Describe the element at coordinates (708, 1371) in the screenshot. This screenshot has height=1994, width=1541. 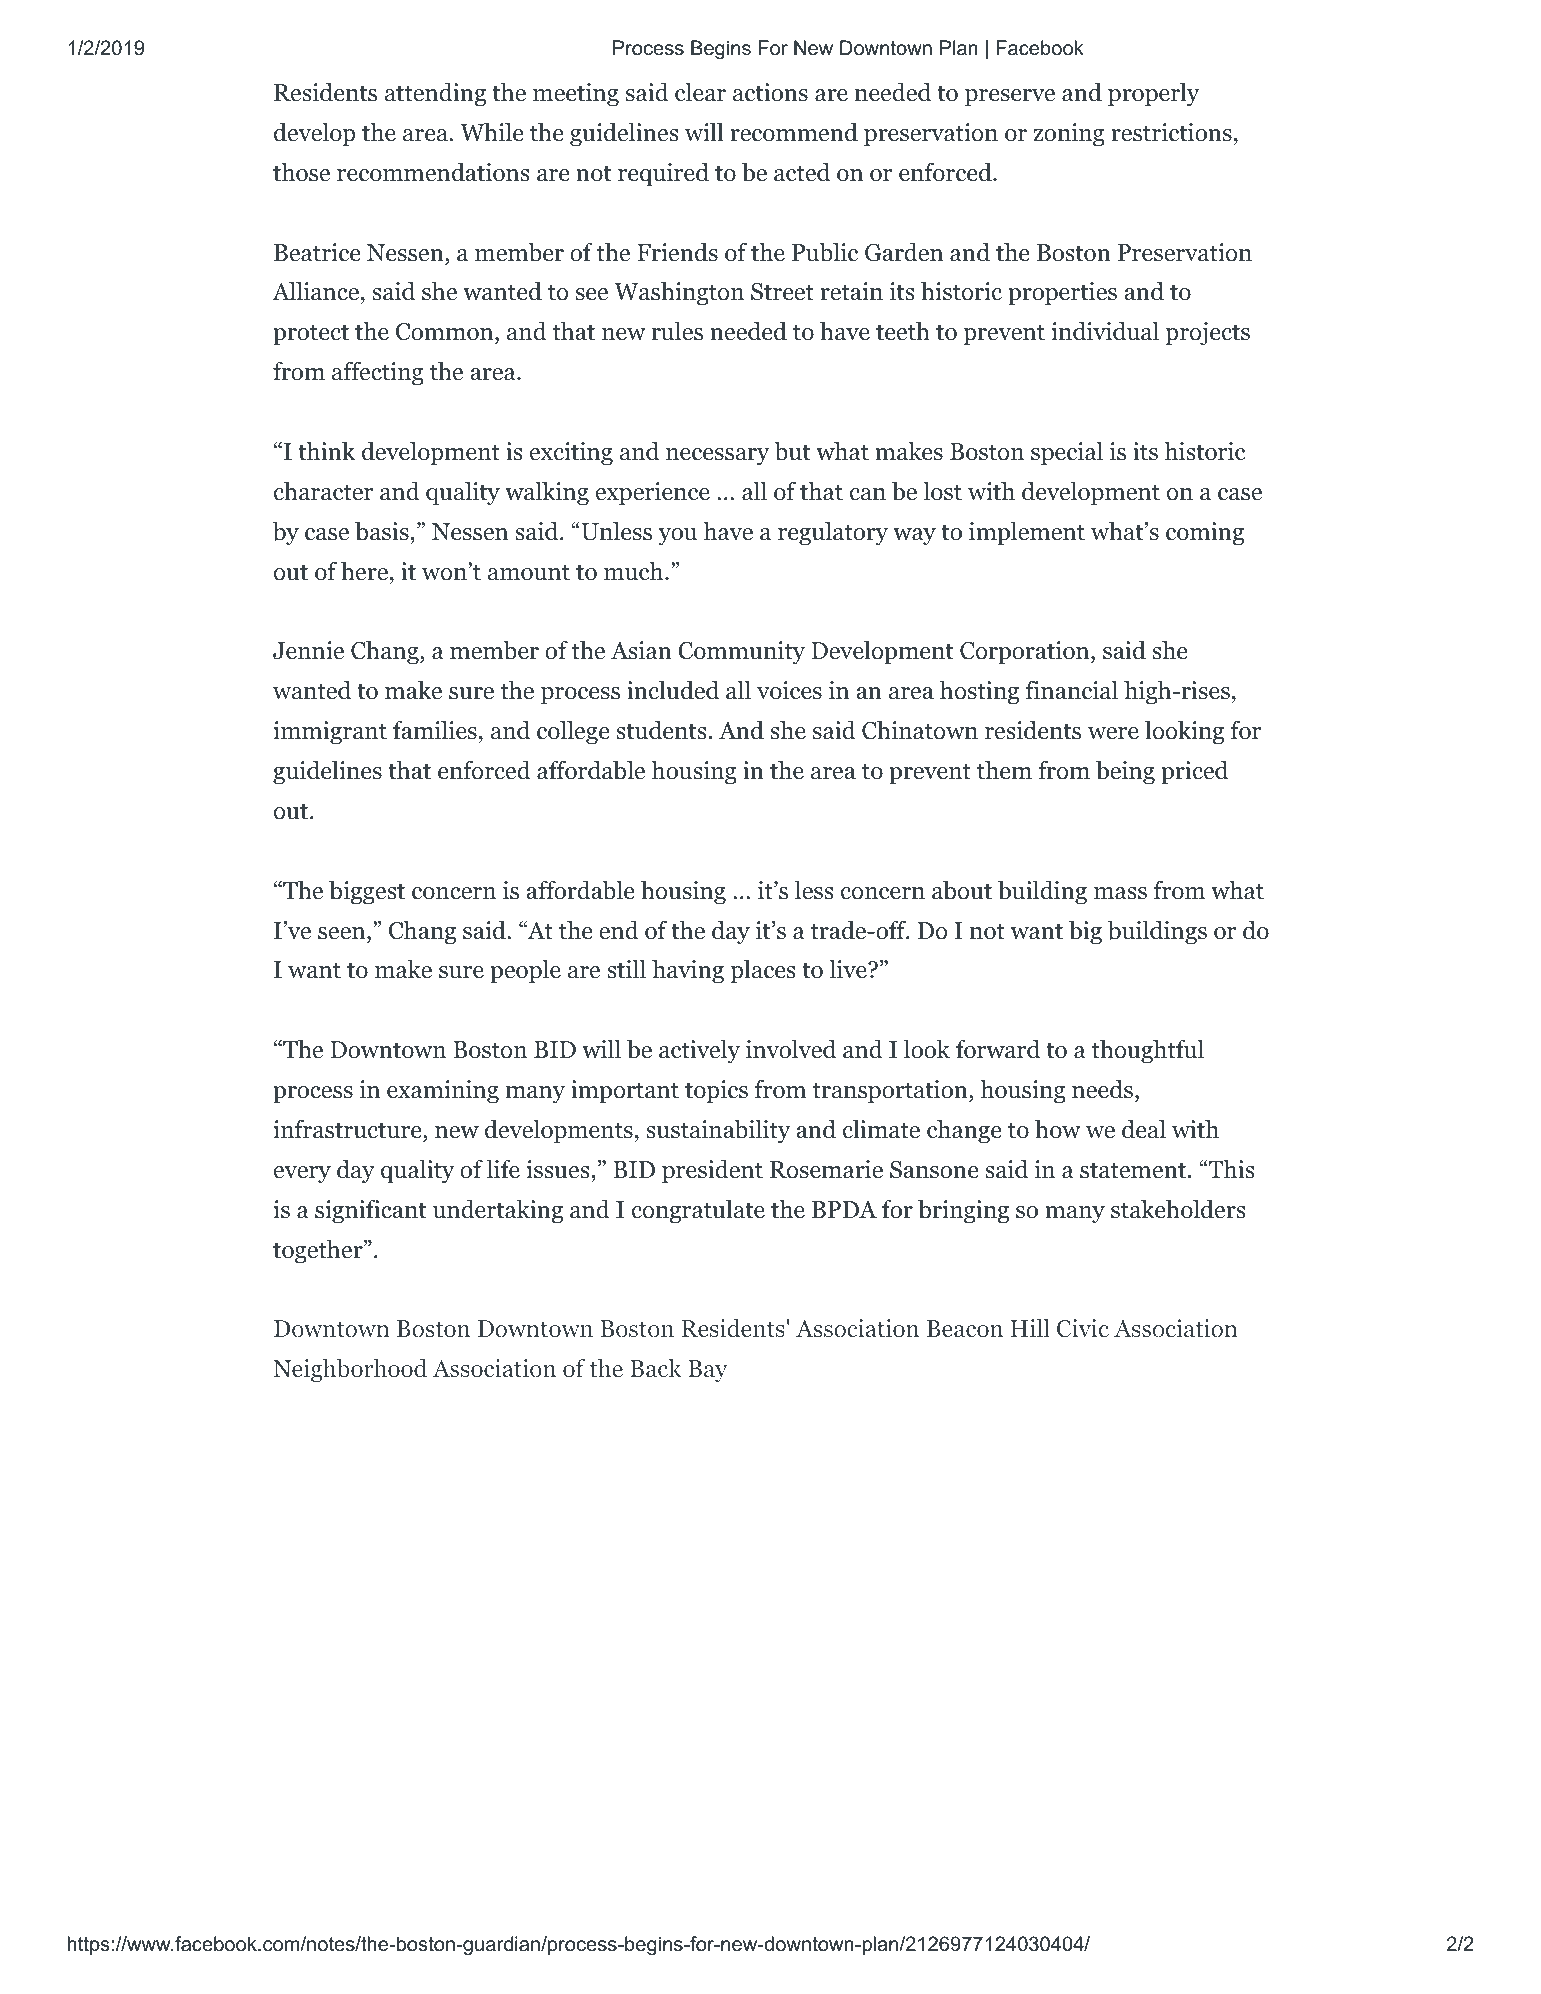
I see `Bay` at that location.
